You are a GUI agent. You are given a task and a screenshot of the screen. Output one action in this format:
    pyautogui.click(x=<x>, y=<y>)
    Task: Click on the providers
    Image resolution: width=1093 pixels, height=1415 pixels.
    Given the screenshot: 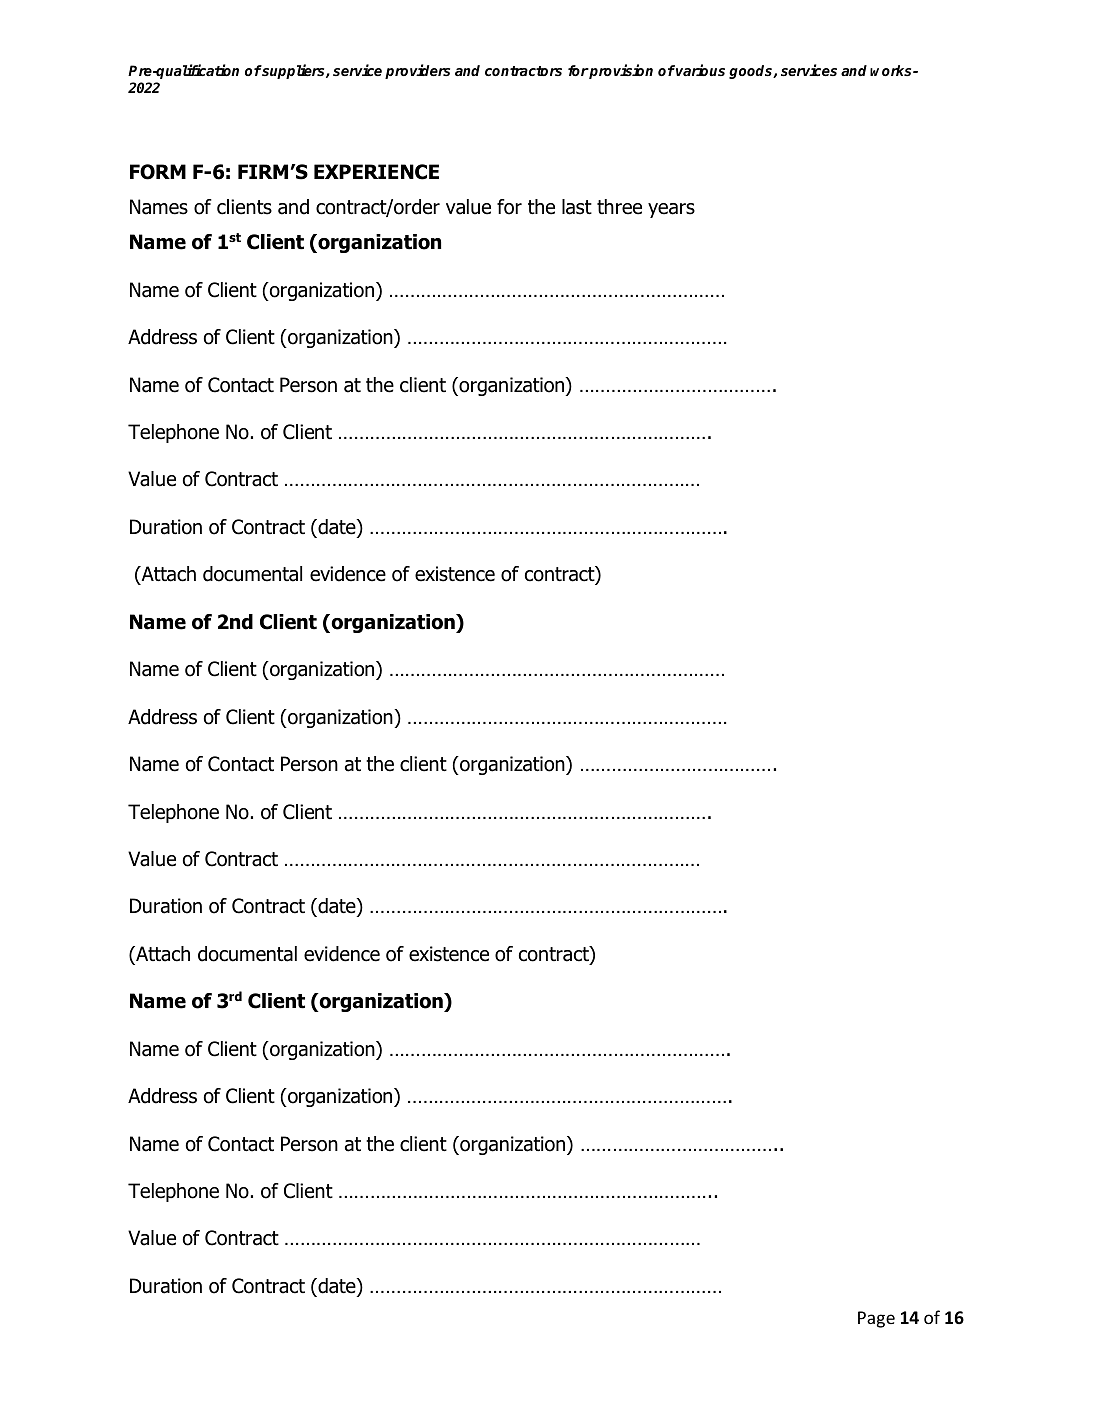 What is the action you would take?
    pyautogui.click(x=417, y=71)
